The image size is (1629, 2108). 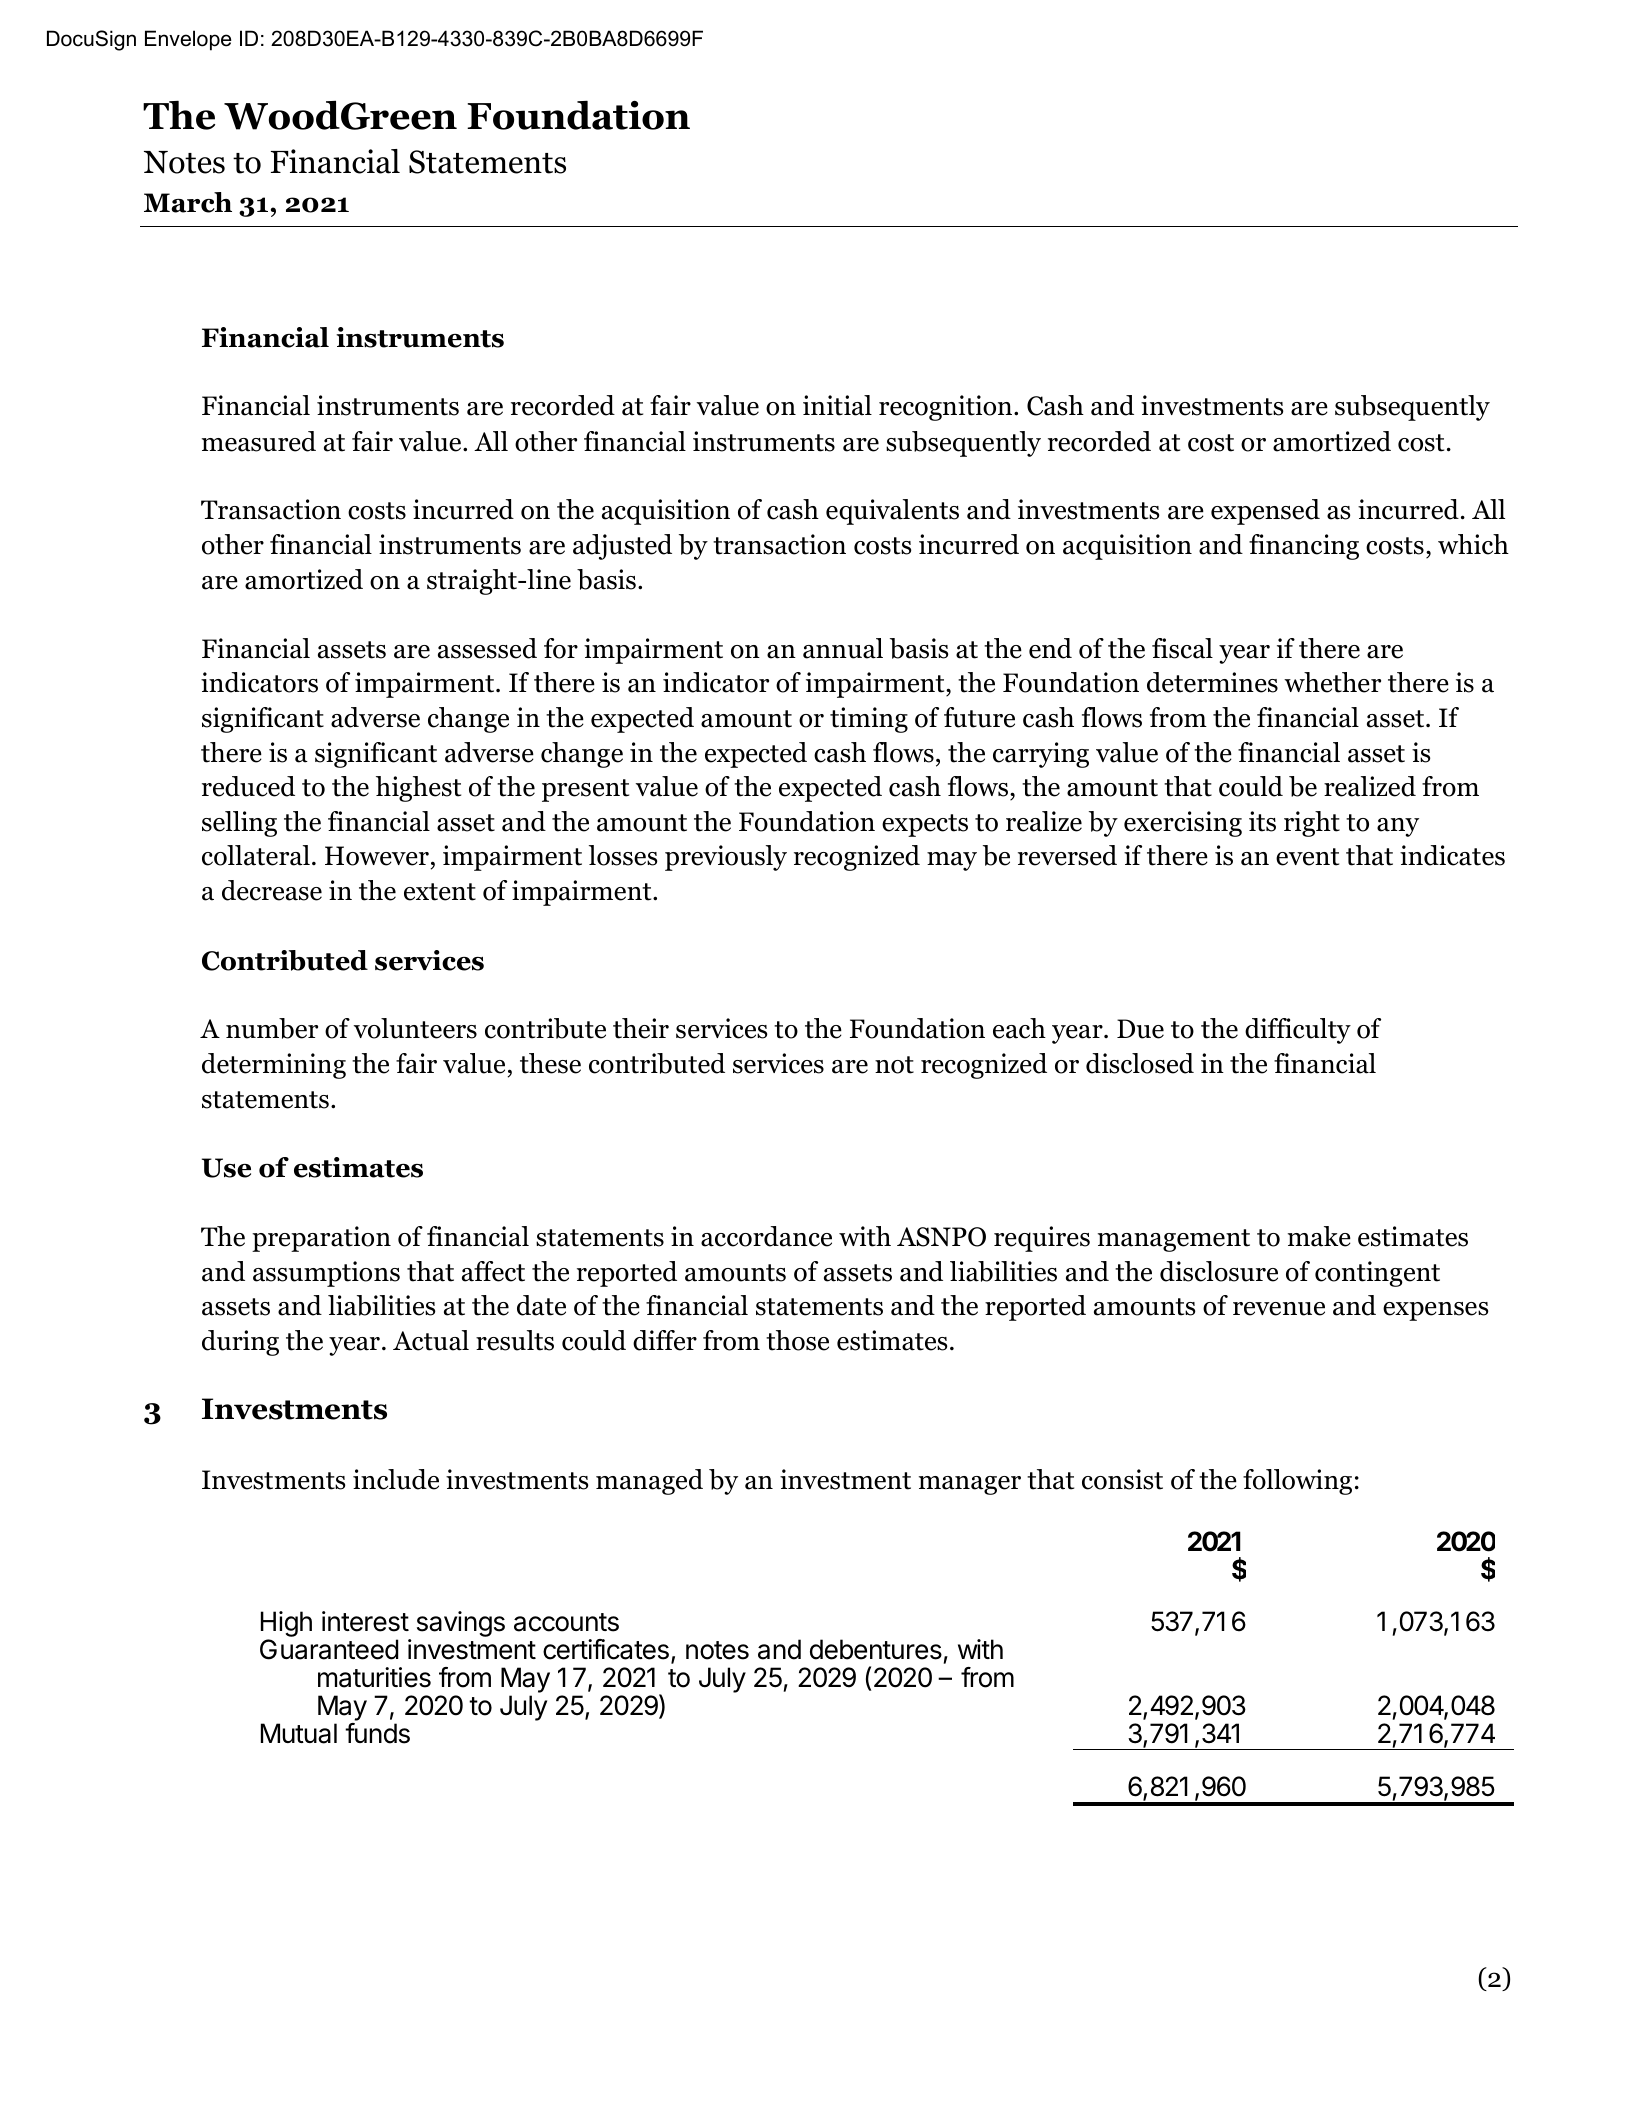 What do you see at coordinates (837, 405) in the screenshot?
I see `initial` at bounding box center [837, 405].
